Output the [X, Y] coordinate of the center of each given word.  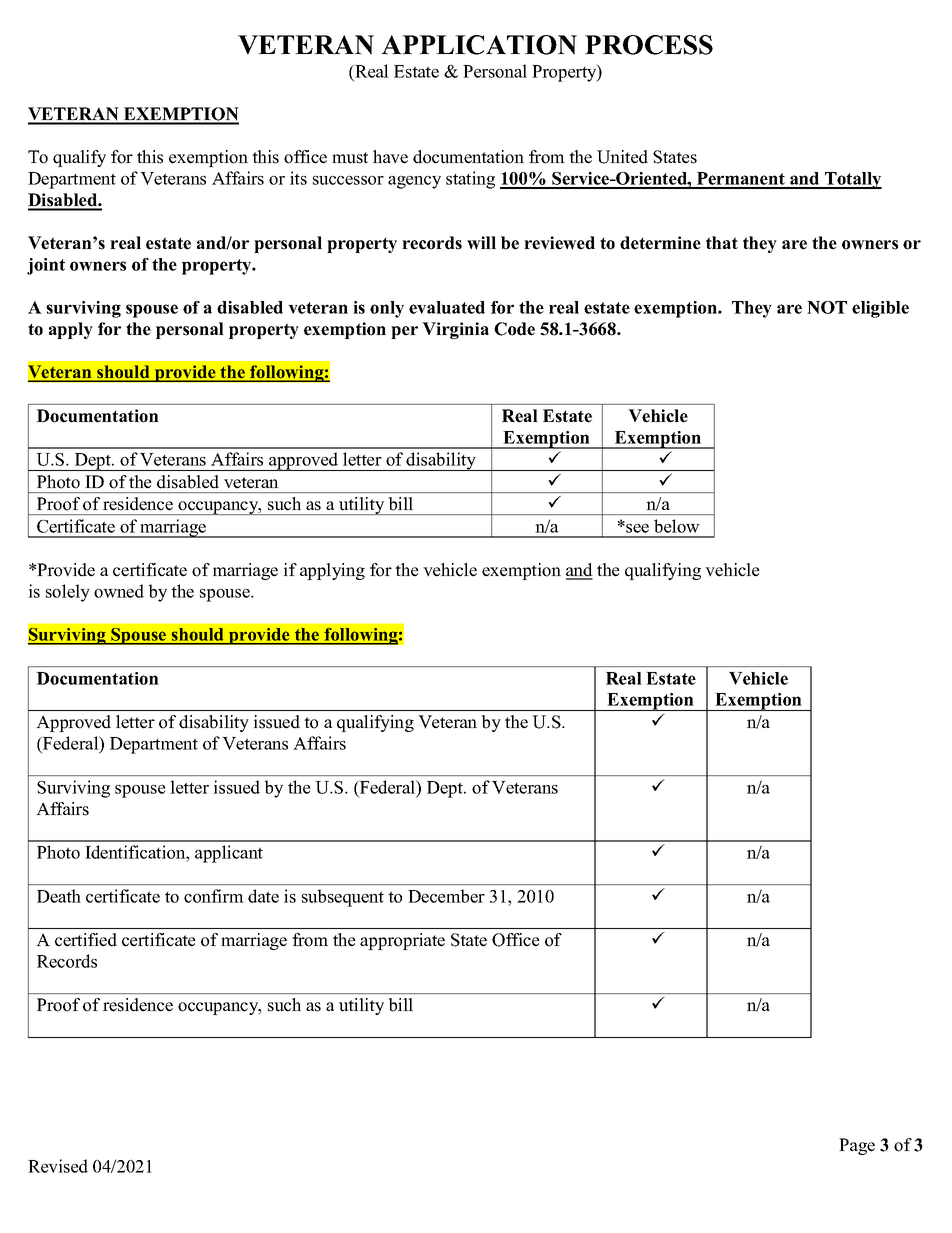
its [298, 178]
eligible [880, 309]
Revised [58, 1166]
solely [68, 593]
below [676, 526]
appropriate [402, 941]
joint [46, 266]
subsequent [343, 898]
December [446, 896]
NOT [827, 307]
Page [857, 1146]
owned [119, 591]
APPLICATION [479, 45]
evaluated [447, 307]
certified [86, 940]
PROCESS [649, 45]
